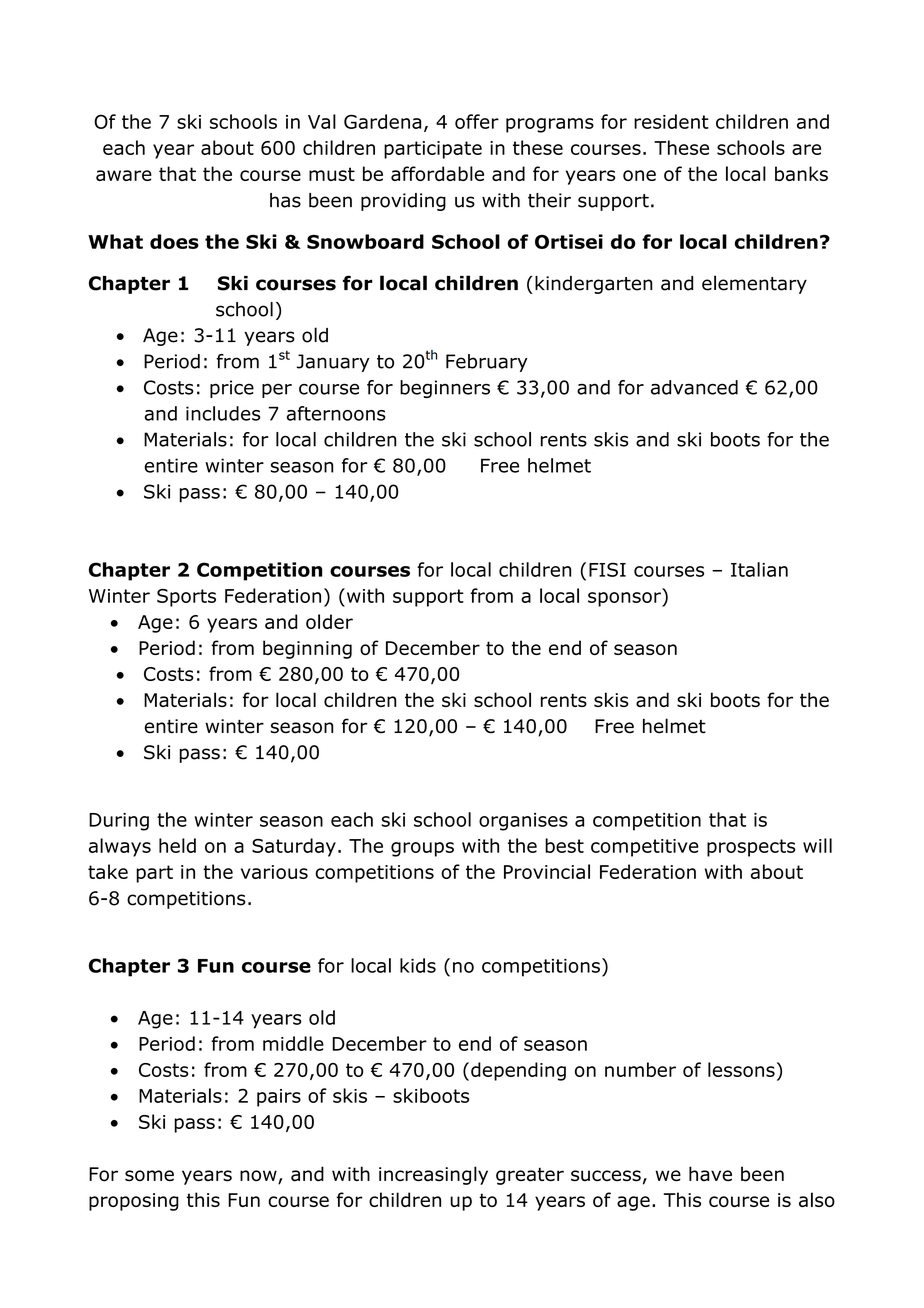 The height and width of the document is (1308, 924). Describe the element at coordinates (801, 173) in the document. I see `banks` at that location.
